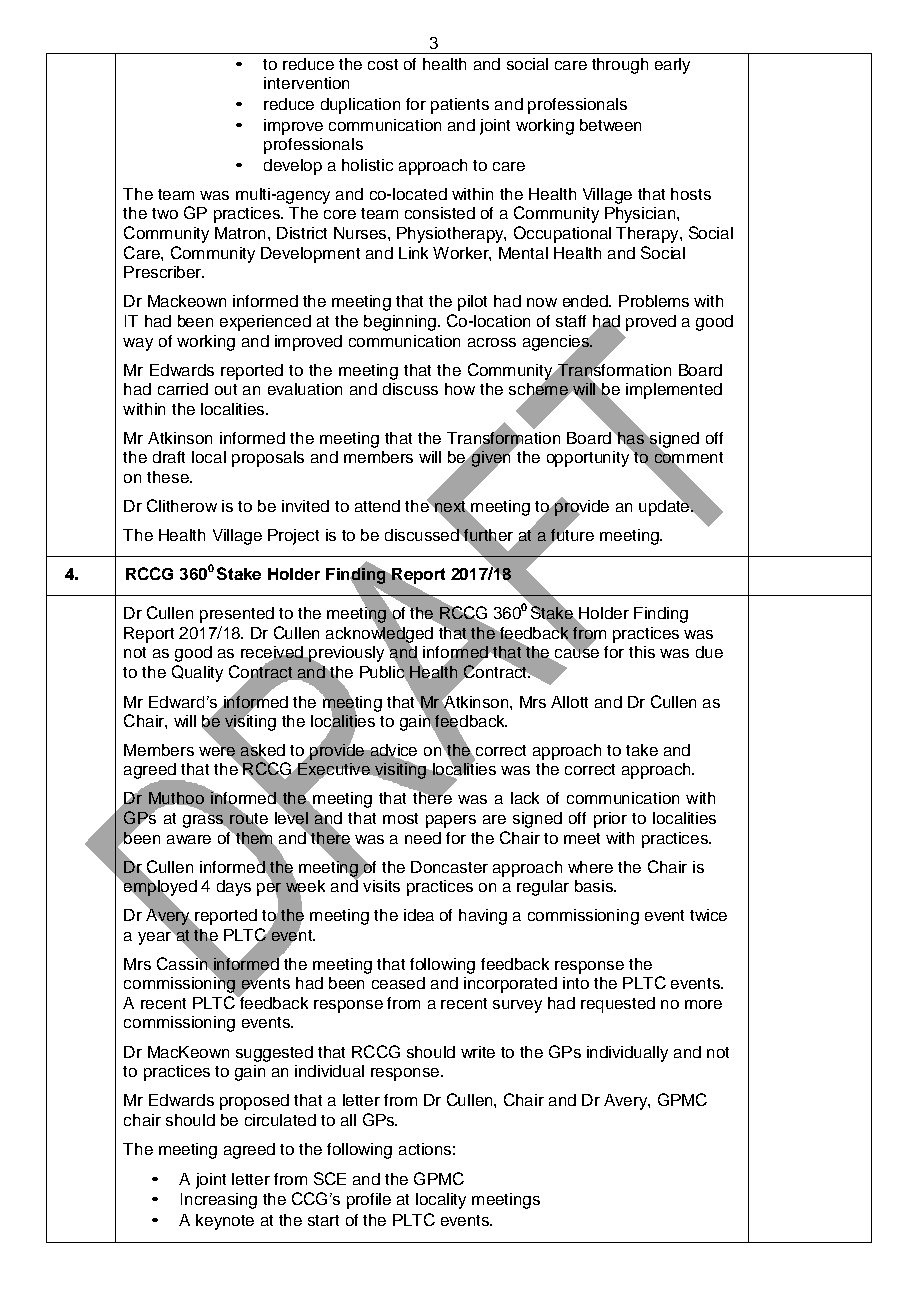 The width and height of the screenshot is (924, 1308). I want to click on patients, so click(460, 106).
